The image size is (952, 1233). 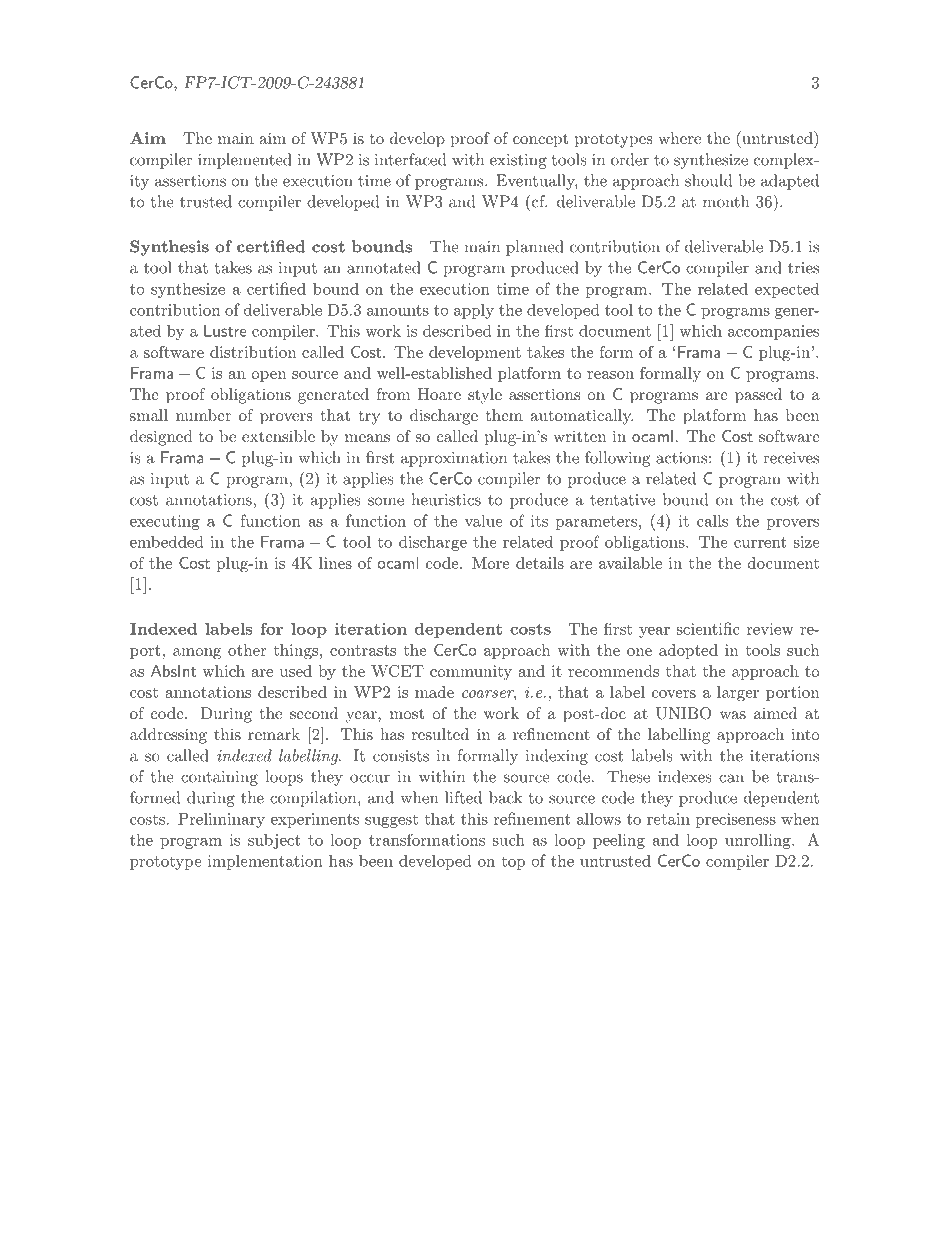 What do you see at coordinates (518, 161) in the image?
I see `existing` at bounding box center [518, 161].
